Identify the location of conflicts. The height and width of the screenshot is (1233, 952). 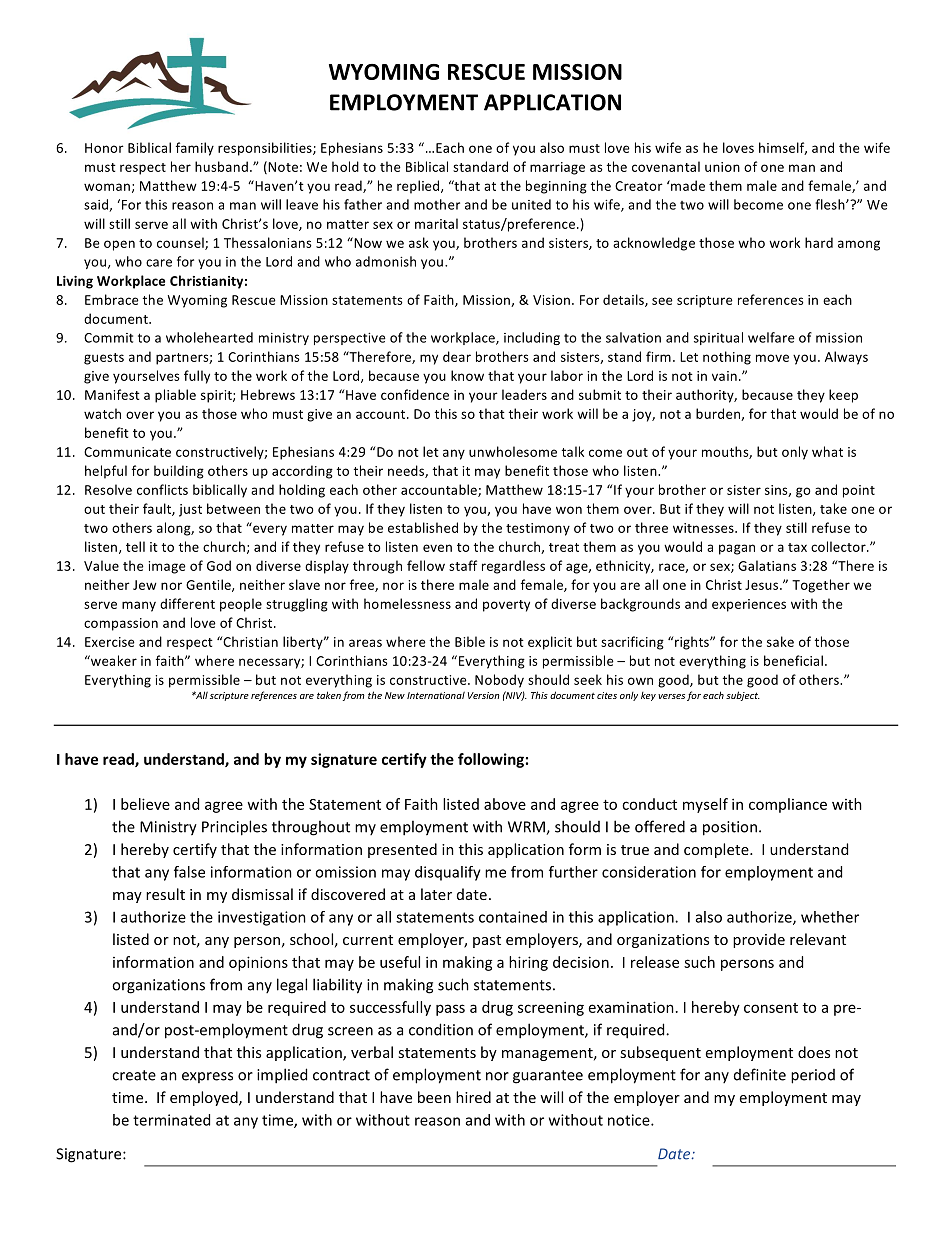
(162, 489).
